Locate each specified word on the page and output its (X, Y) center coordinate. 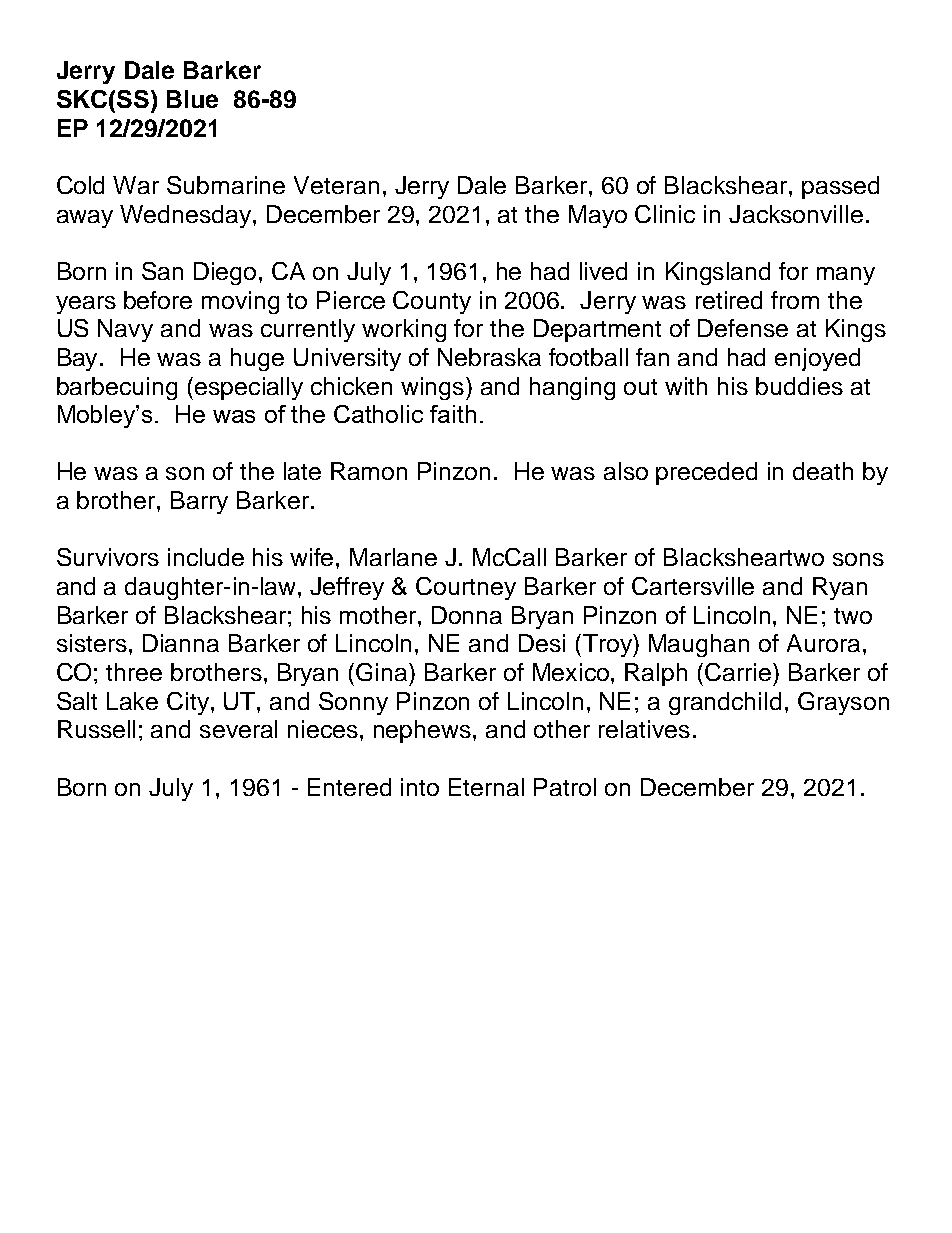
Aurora (823, 643)
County (432, 302)
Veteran (336, 185)
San (162, 271)
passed (840, 187)
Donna (467, 615)
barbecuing (117, 388)
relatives (644, 729)
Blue (192, 99)
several (238, 729)
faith (453, 414)
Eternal (486, 787)
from (795, 300)
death (823, 471)
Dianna (181, 643)
